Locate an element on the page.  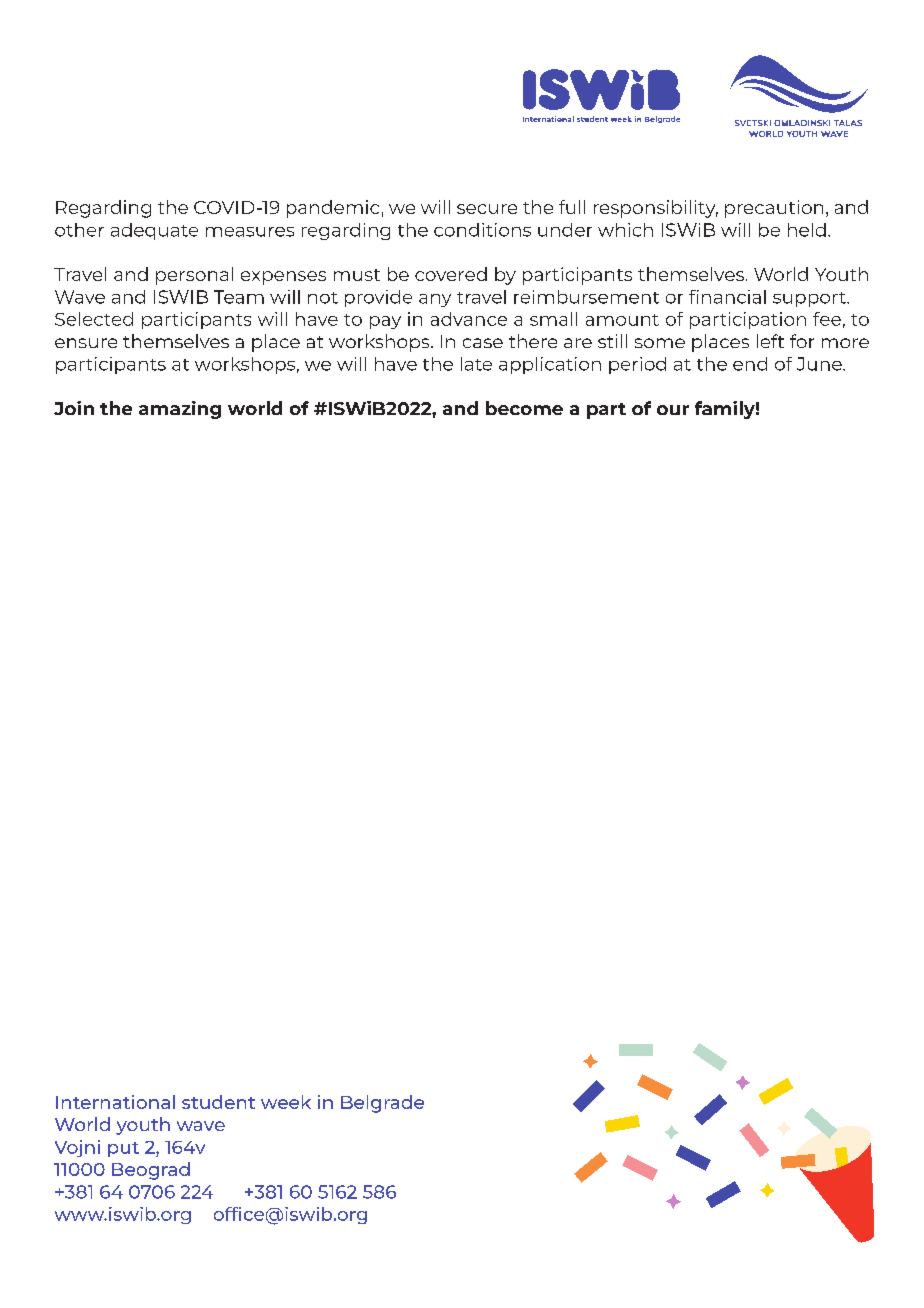
become is located at coordinates (524, 408).
